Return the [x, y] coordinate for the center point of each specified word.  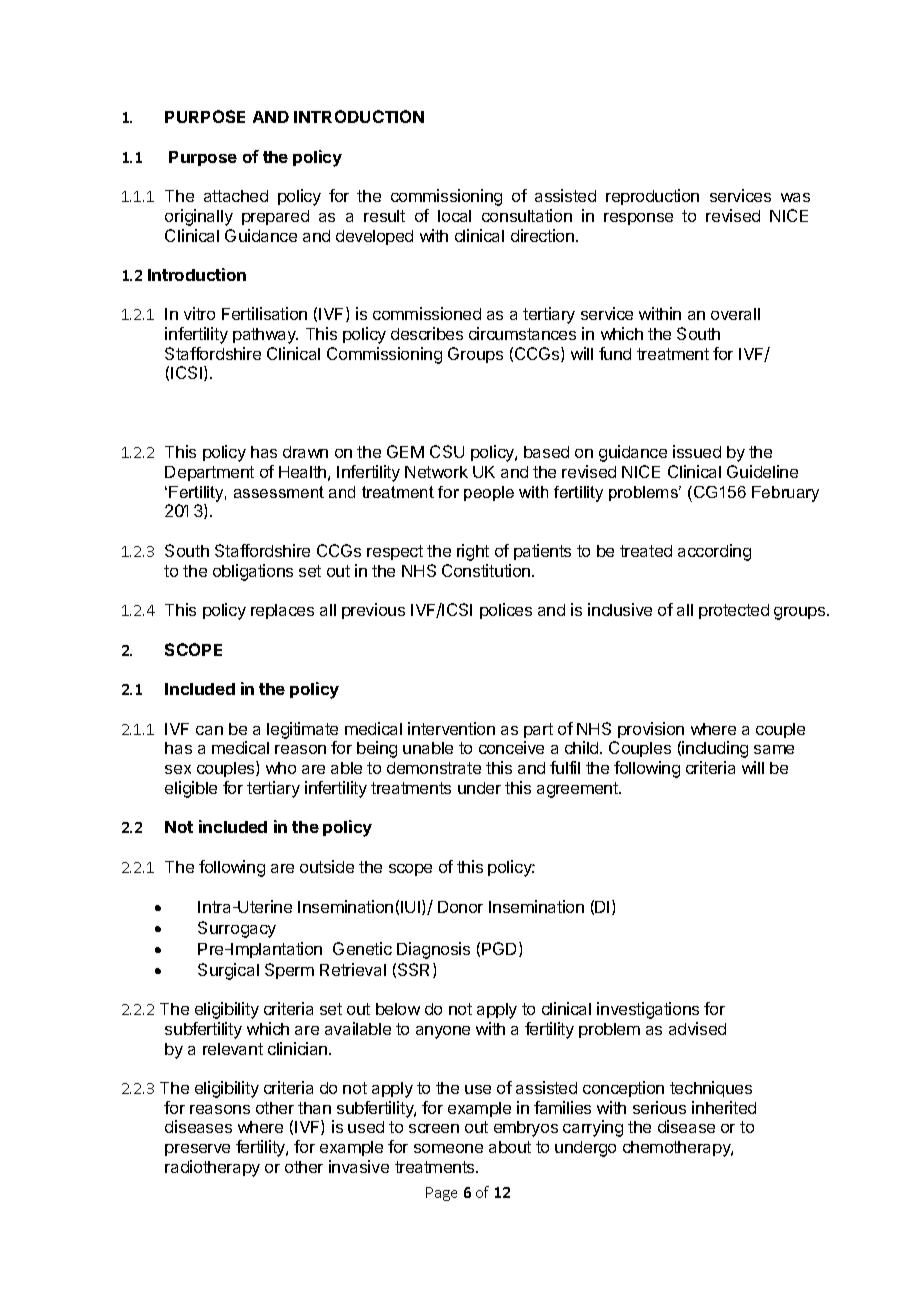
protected [734, 611]
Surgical [228, 971]
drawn [305, 452]
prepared [275, 217]
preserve [197, 1150]
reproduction [652, 197]
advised [697, 1028]
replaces [282, 611]
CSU [447, 451]
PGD [501, 949]
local [454, 216]
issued [697, 451]
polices [506, 611]
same [774, 749]
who [281, 768]
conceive [511, 747]
